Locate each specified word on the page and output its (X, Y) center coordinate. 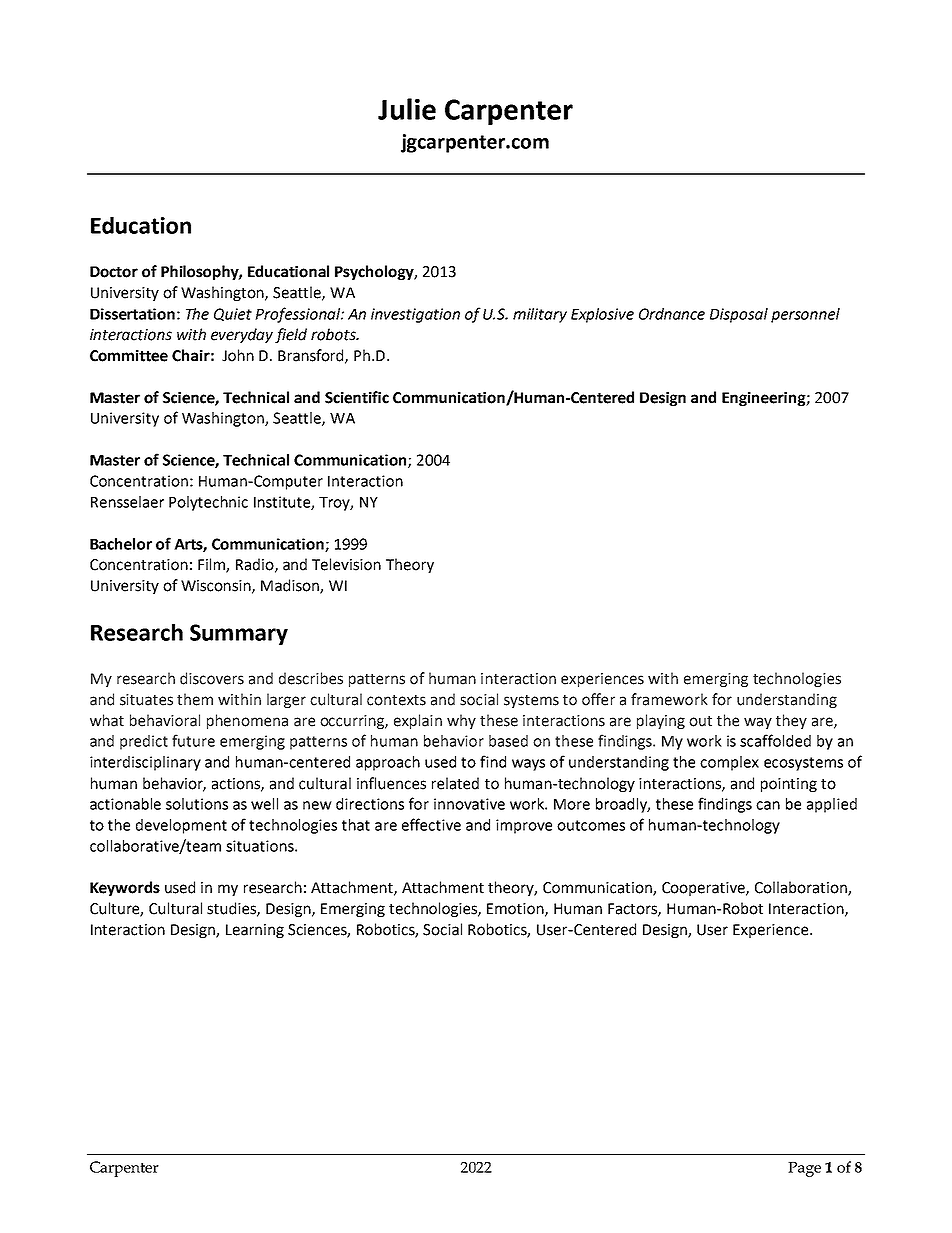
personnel (805, 315)
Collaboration (802, 888)
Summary (239, 634)
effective (431, 824)
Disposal (739, 315)
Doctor (114, 272)
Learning (255, 931)
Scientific (357, 397)
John (238, 355)
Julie (407, 109)
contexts (396, 700)
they (791, 721)
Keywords (125, 888)
